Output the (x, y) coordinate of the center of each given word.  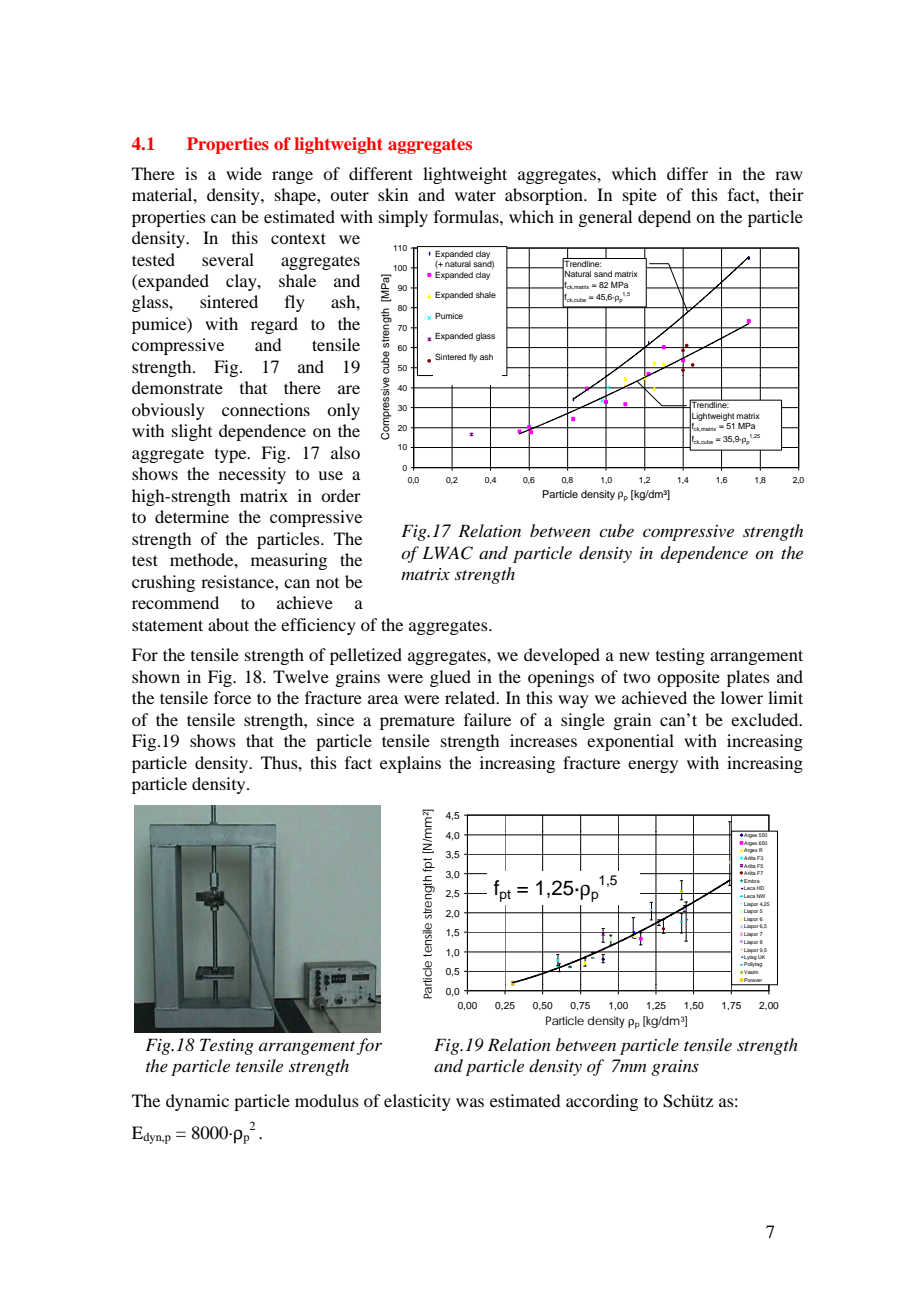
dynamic (197, 1102)
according (602, 1102)
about (228, 624)
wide (244, 173)
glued (450, 678)
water (475, 195)
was (470, 1102)
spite (640, 196)
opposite (688, 678)
